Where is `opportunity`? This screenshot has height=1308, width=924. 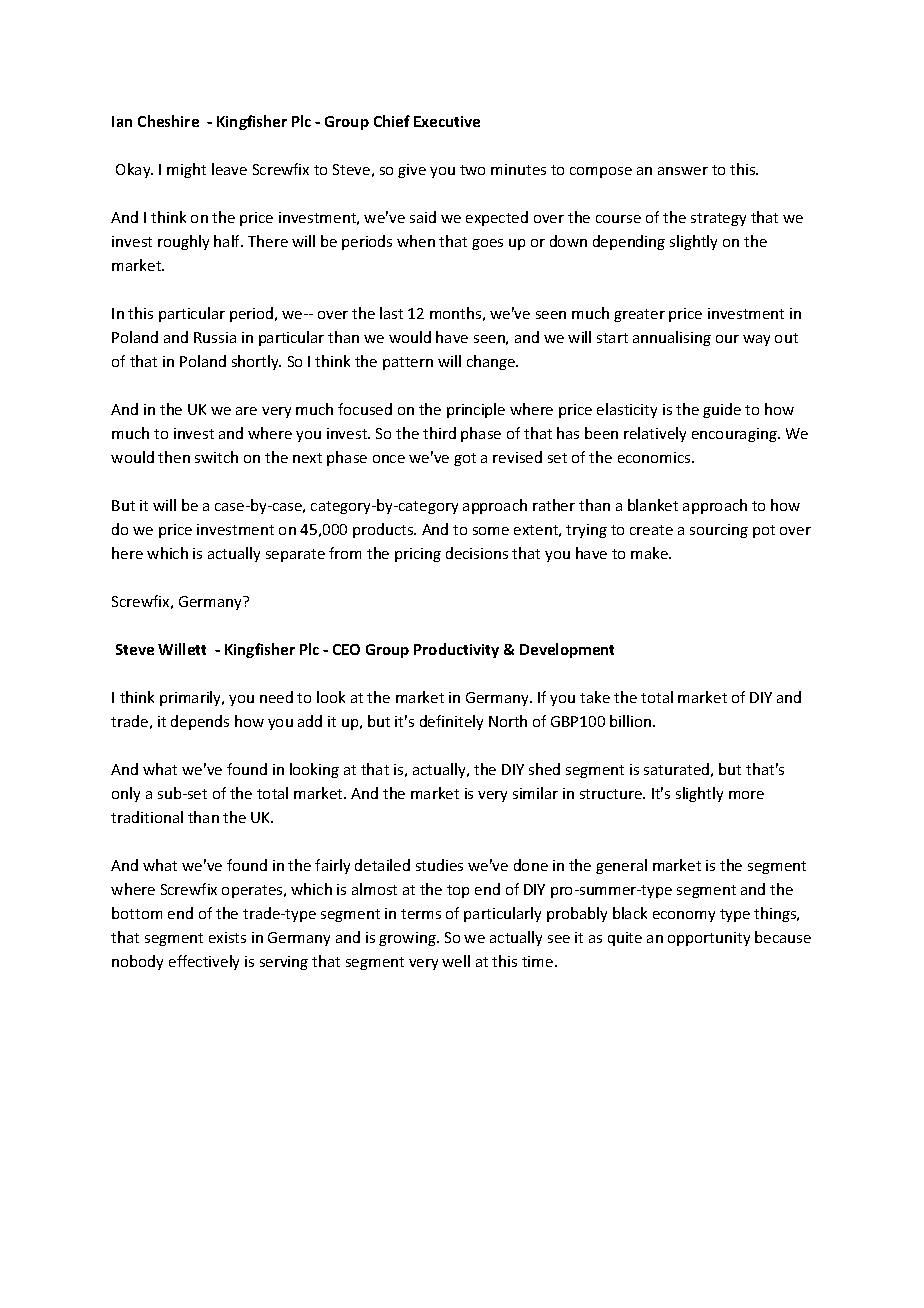
opportunity is located at coordinates (709, 939).
